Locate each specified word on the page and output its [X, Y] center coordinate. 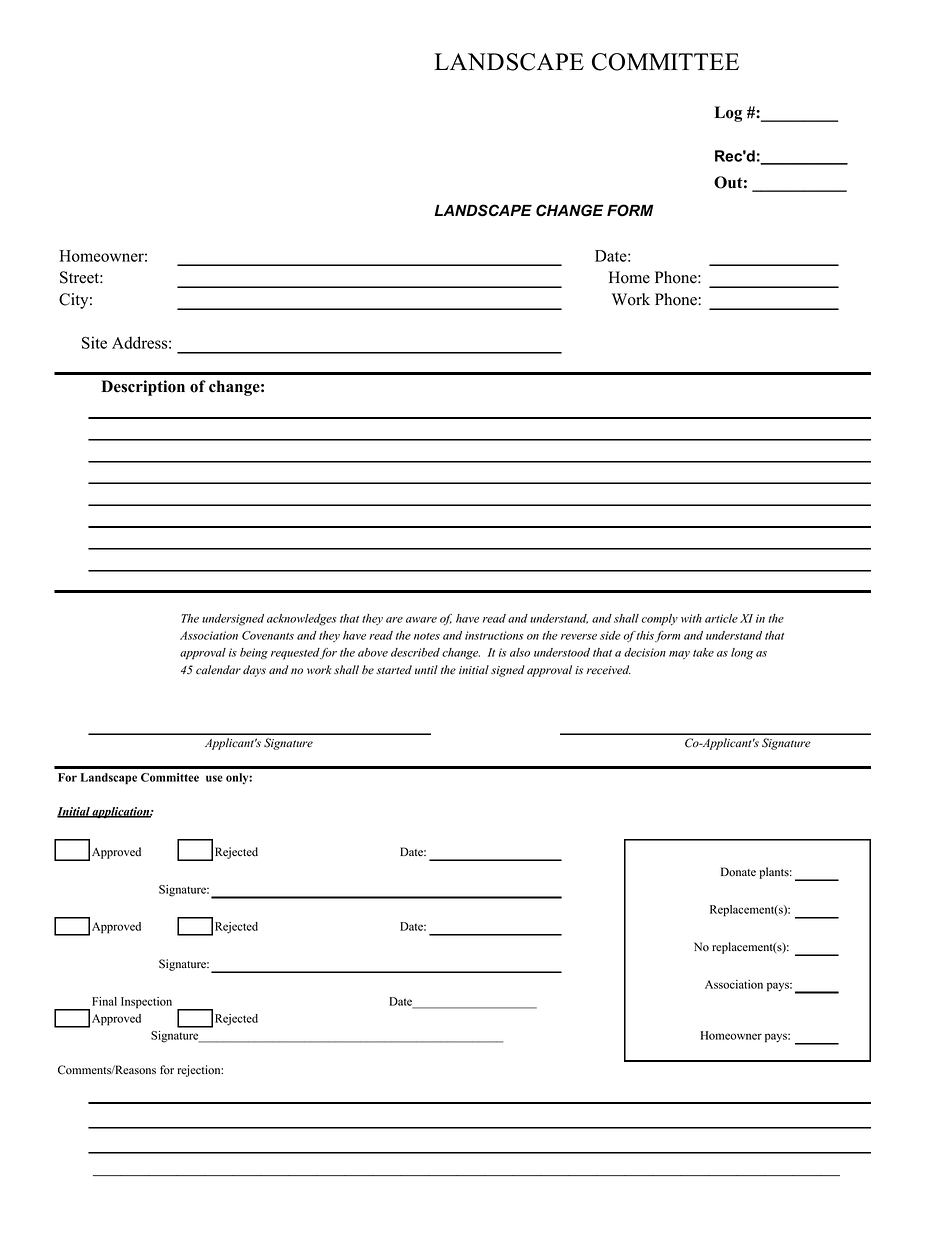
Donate [738, 872]
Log [728, 114]
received [609, 670]
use [214, 778]
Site [94, 342]
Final [104, 1001]
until [426, 669]
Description [143, 388]
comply [659, 620]
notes [427, 636]
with [691, 618]
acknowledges [302, 620]
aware [421, 620]
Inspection [146, 1003]
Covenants [268, 635]
